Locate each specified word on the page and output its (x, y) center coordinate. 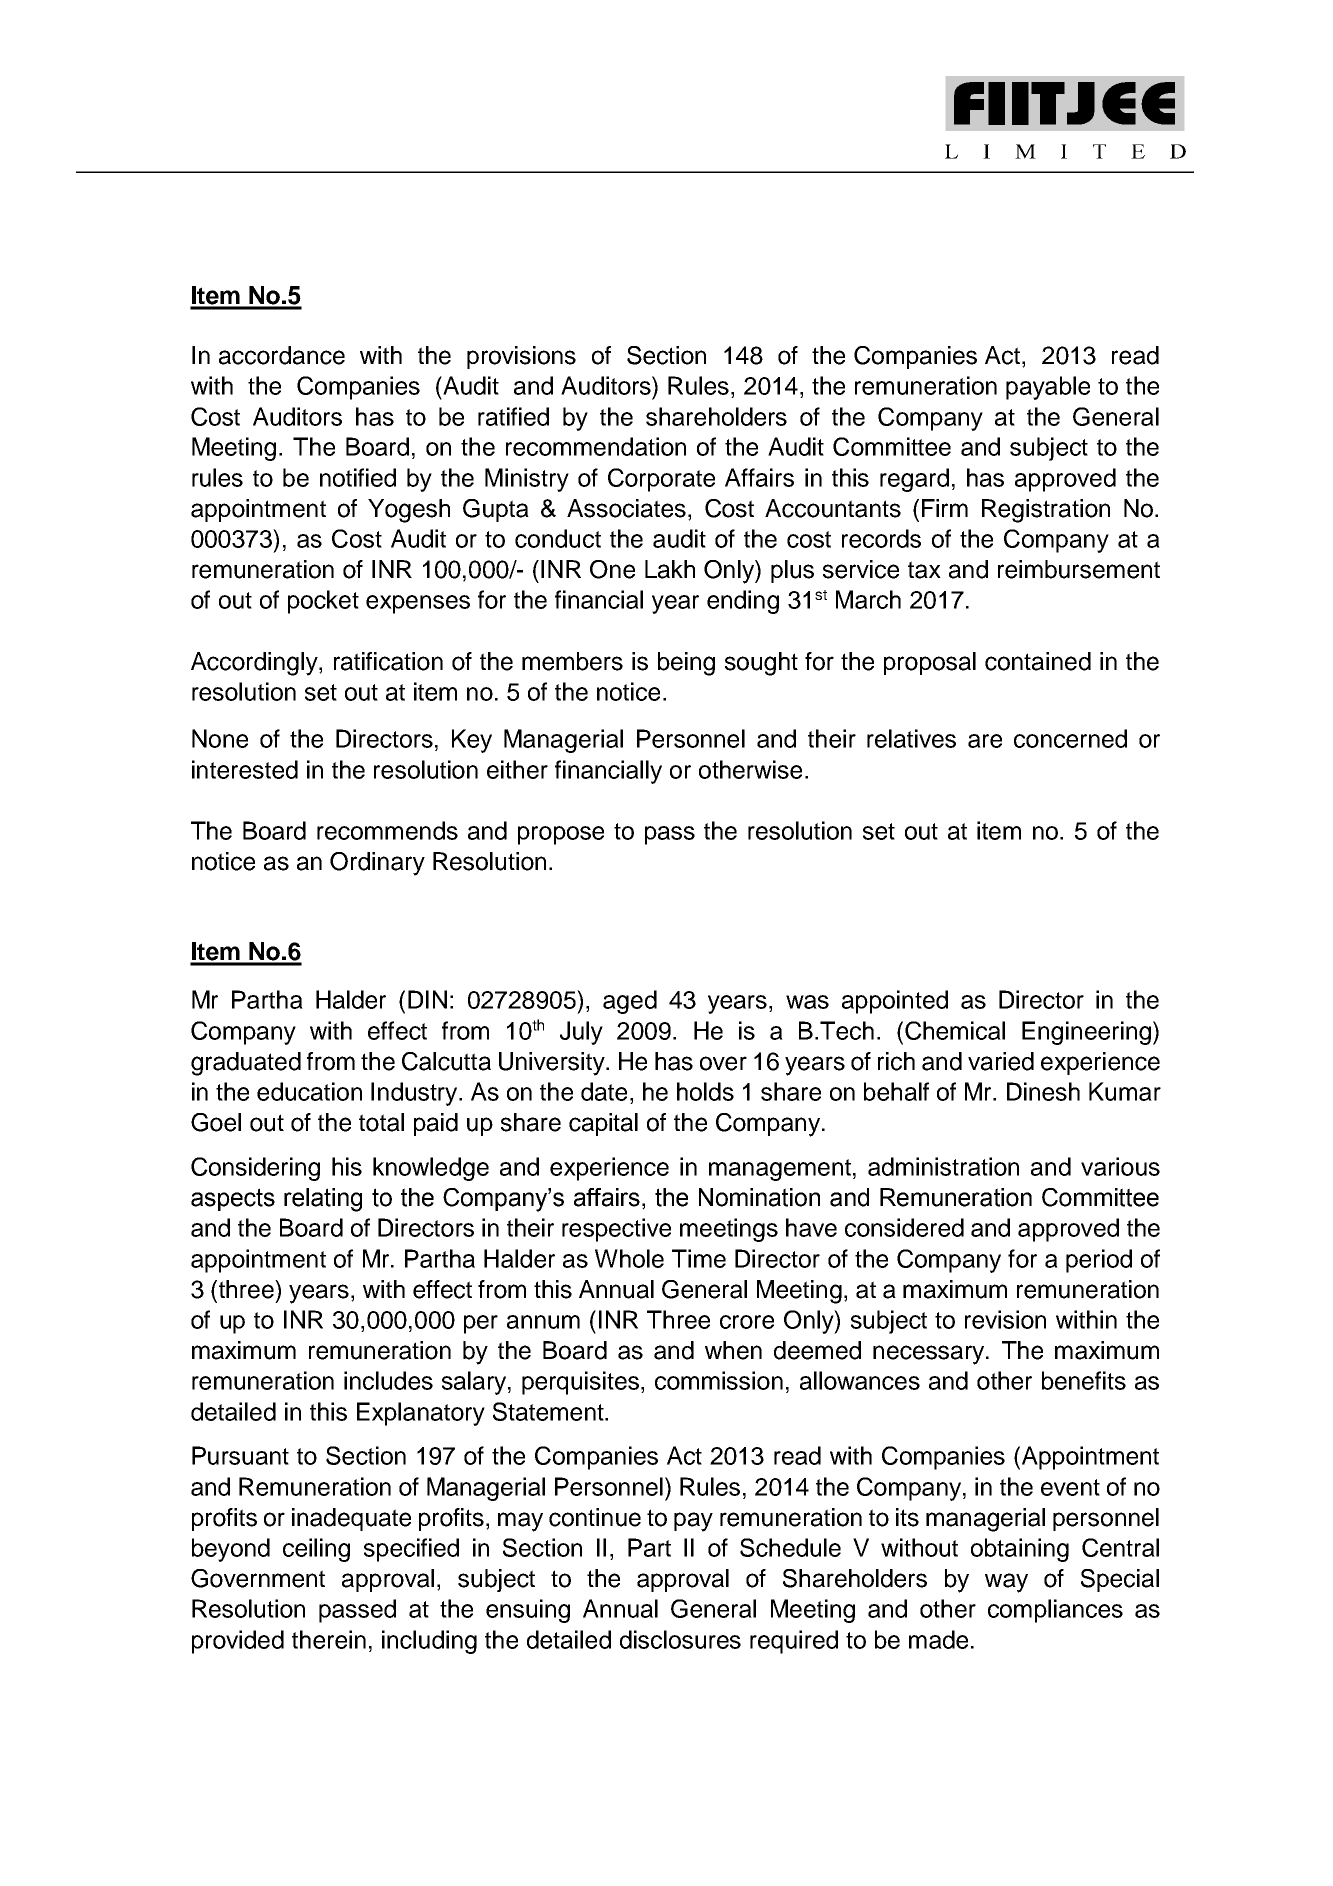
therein (329, 1639)
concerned (1070, 738)
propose (561, 835)
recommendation (596, 446)
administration (943, 1166)
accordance (282, 355)
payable (1048, 388)
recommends (387, 830)
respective (616, 1230)
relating (323, 1200)
